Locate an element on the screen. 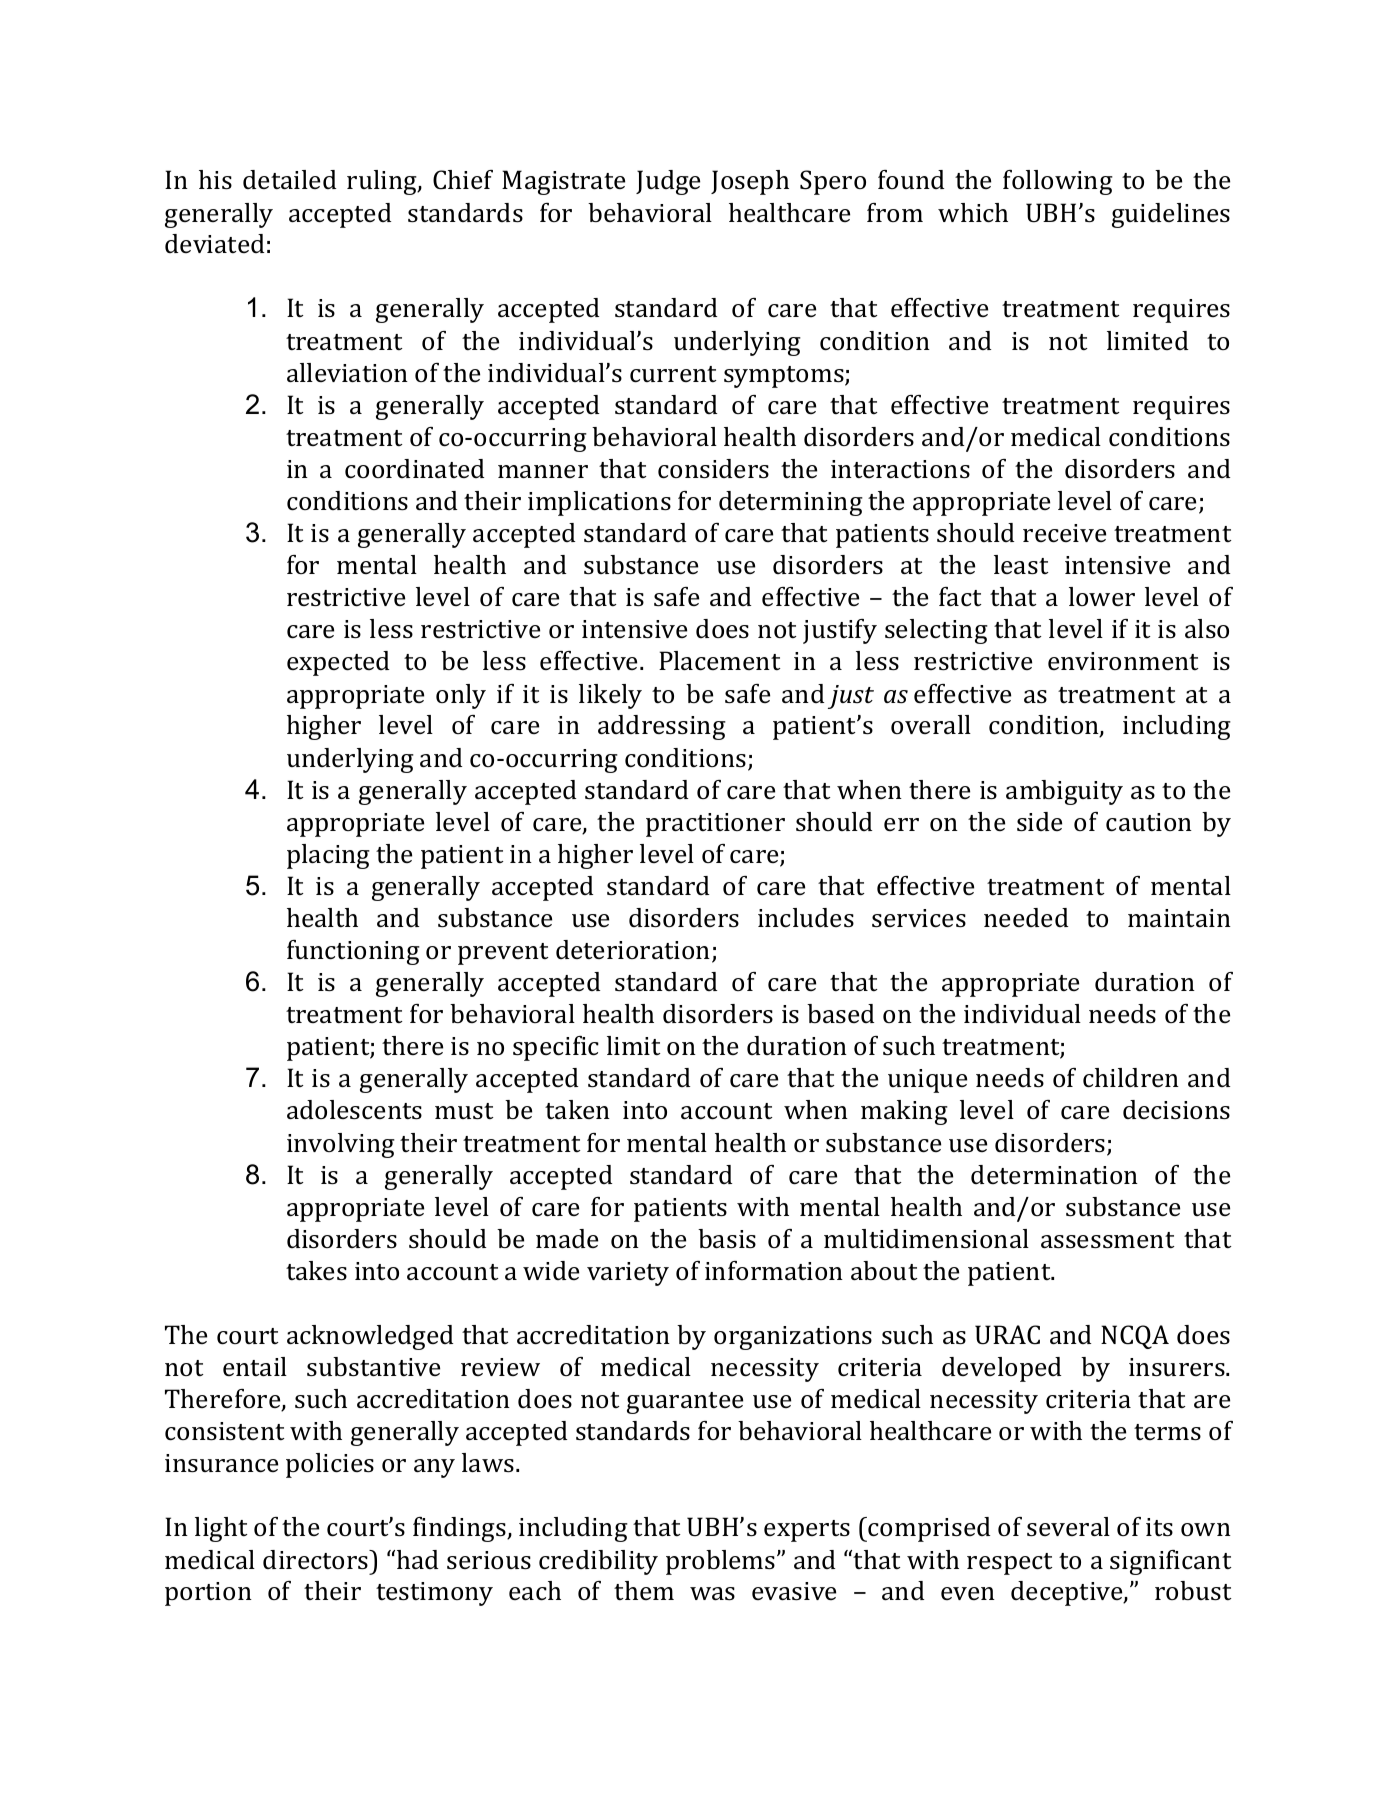 The height and width of the screenshot is (1806, 1395). following is located at coordinates (1058, 182).
